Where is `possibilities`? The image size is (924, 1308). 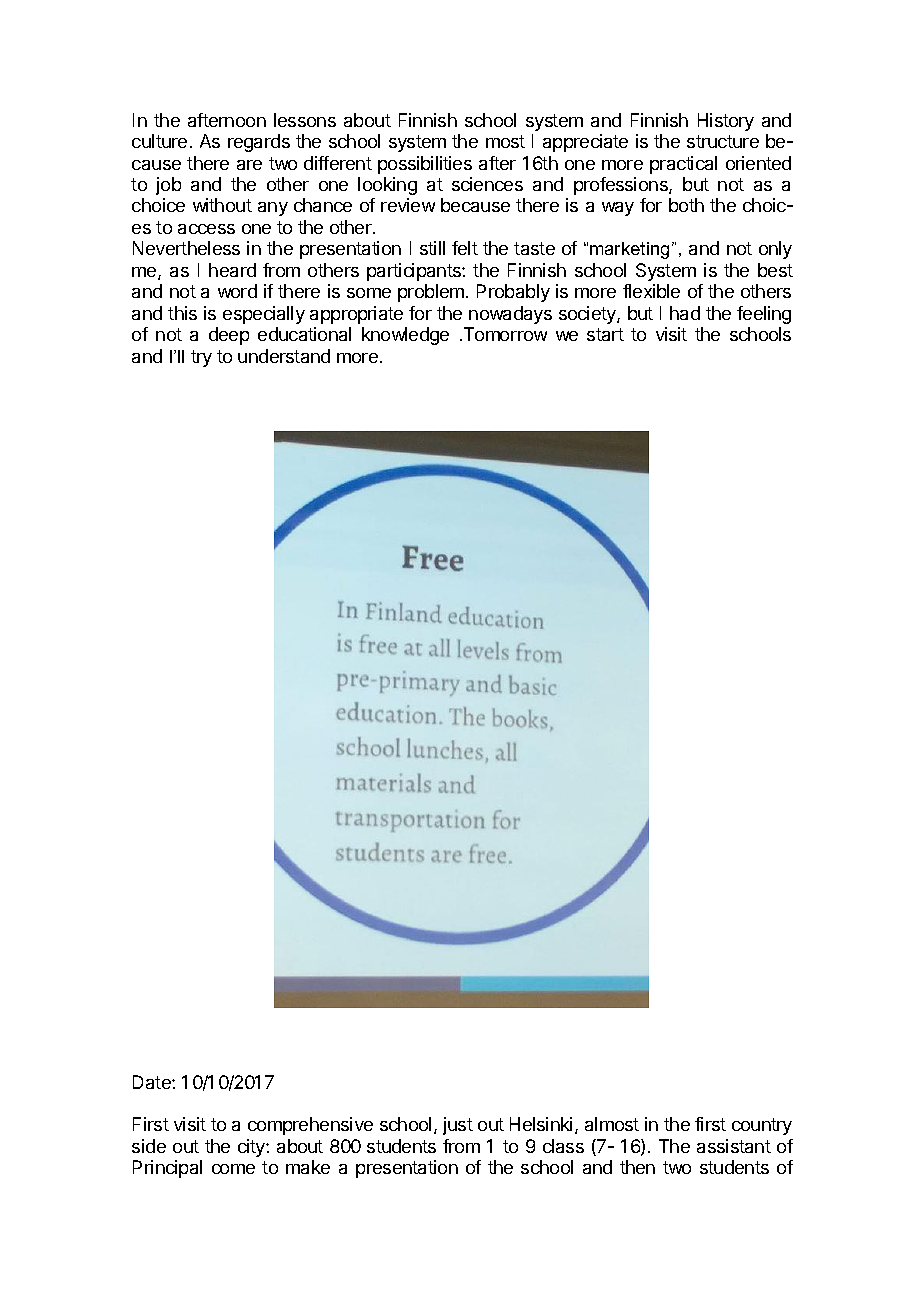 possibilities is located at coordinates (425, 165).
